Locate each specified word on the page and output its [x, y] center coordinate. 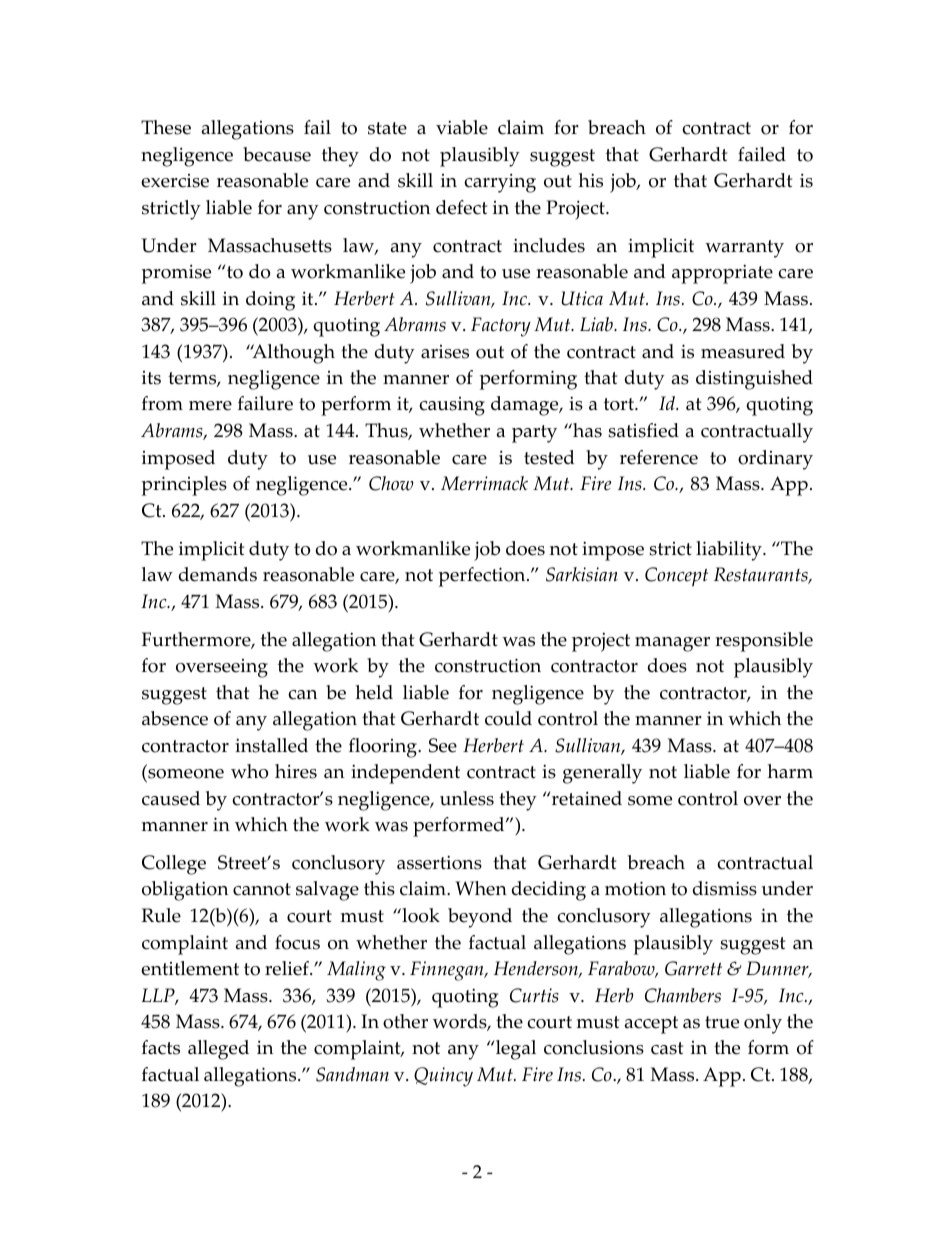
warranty [744, 249]
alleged [218, 1050]
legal [514, 1050]
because [277, 154]
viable [462, 127]
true [722, 1022]
